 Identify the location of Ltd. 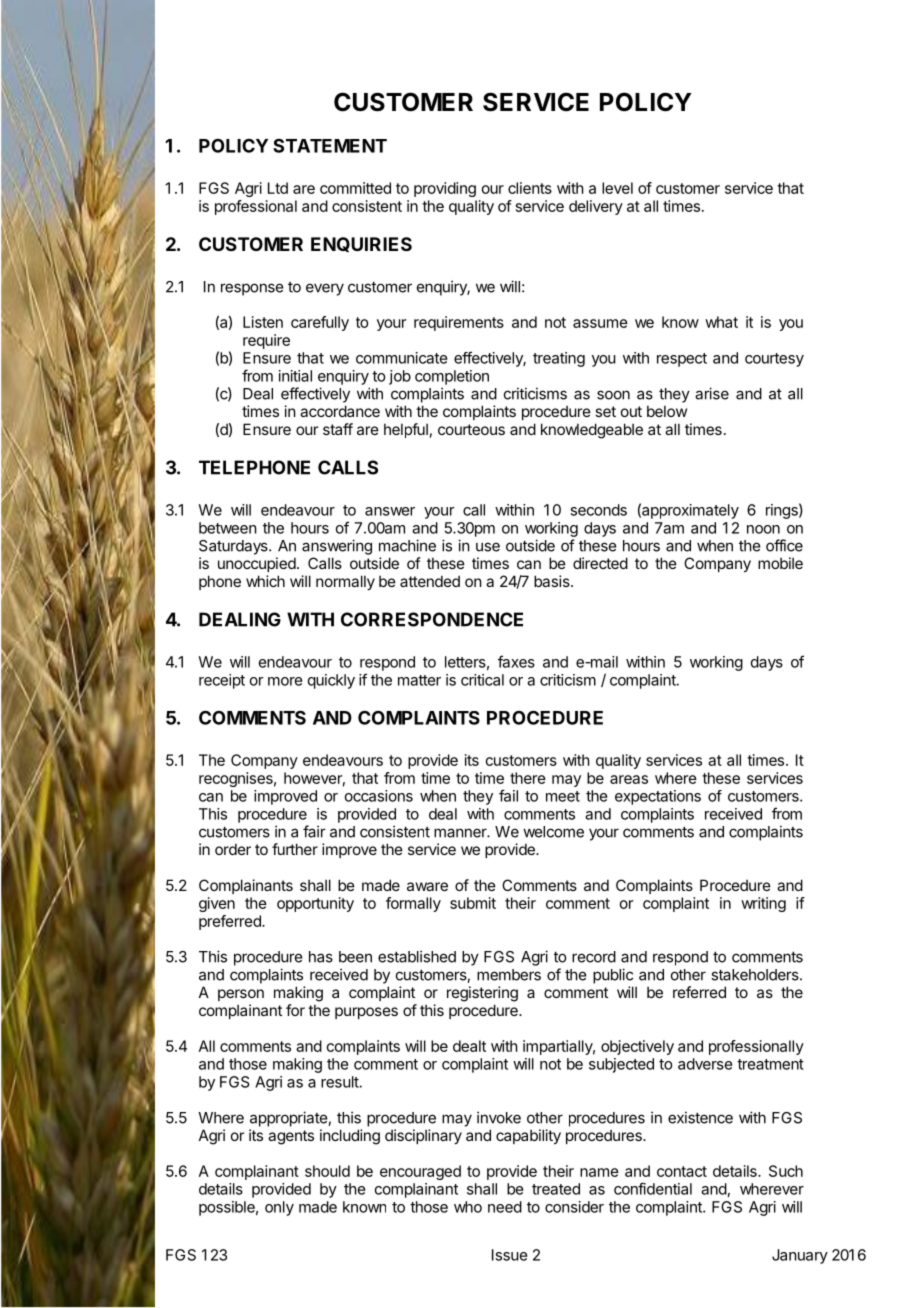
(278, 188).
